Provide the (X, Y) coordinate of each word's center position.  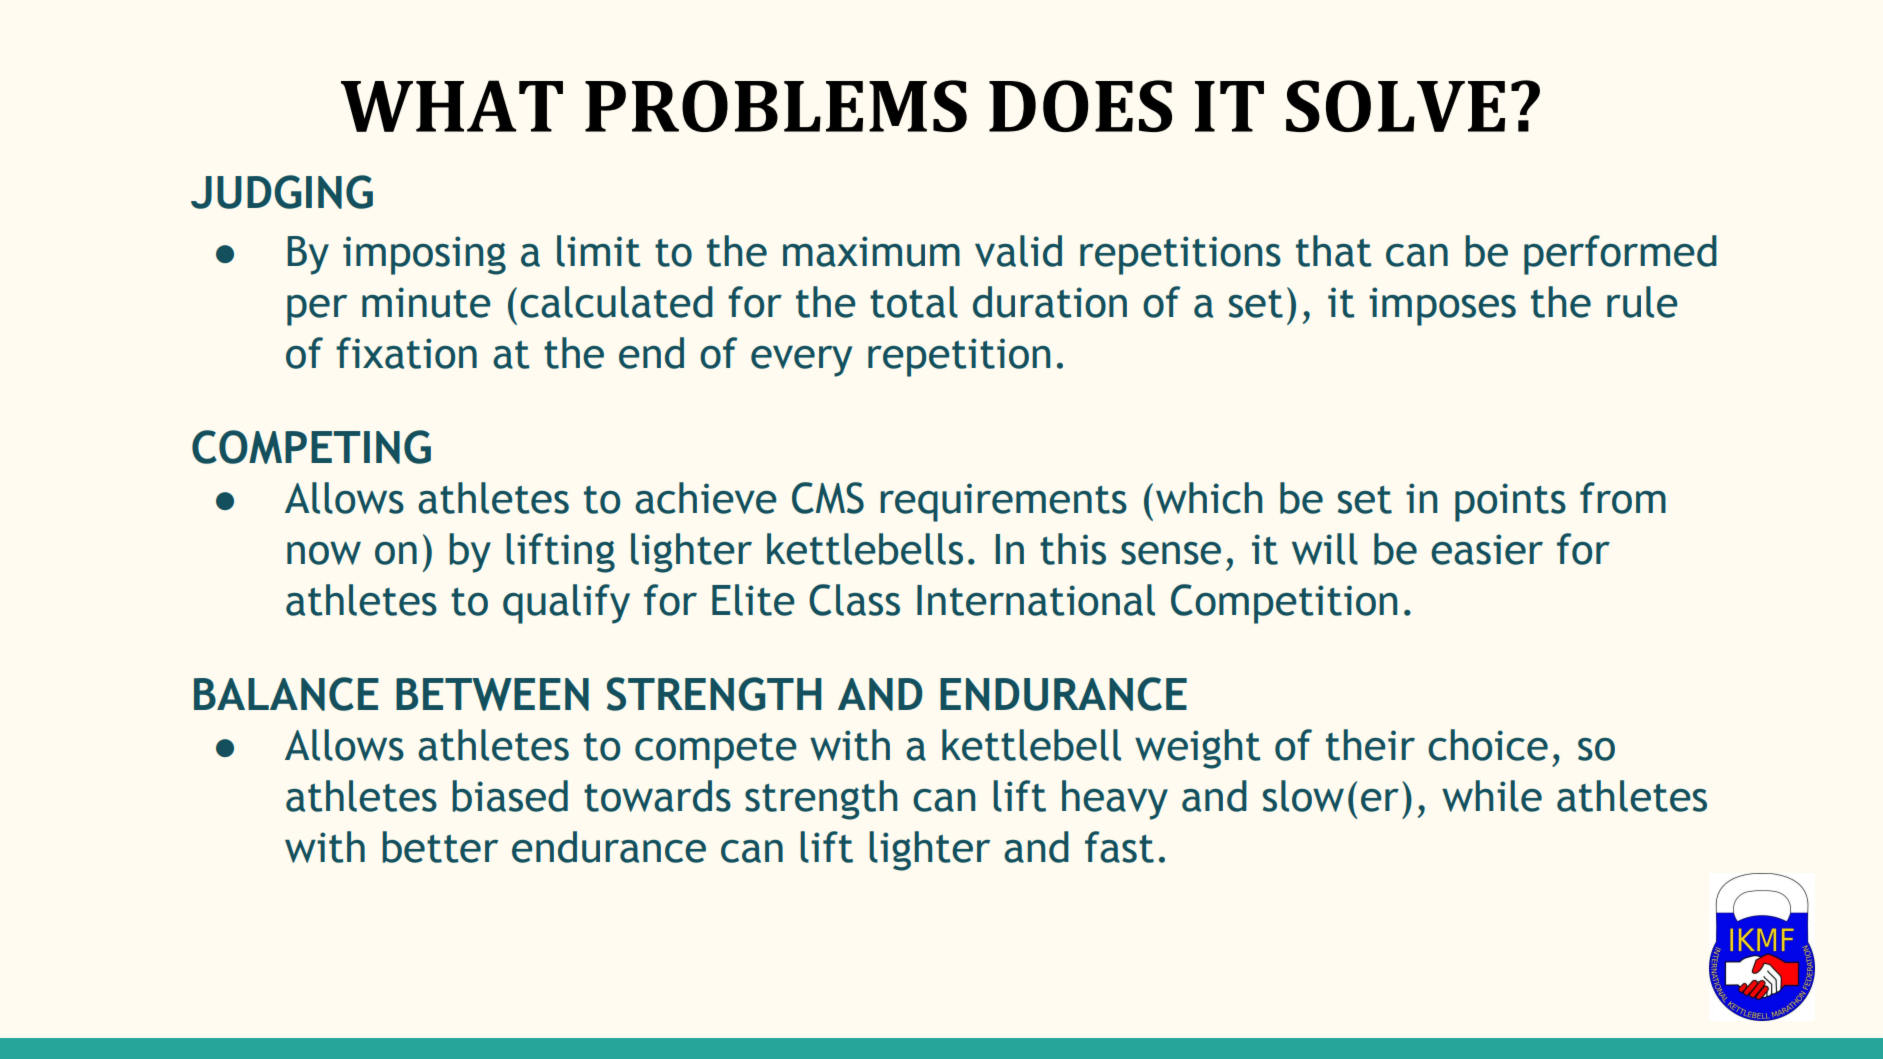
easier (1487, 549)
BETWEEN (492, 694)
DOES (1080, 106)
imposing (424, 255)
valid (1018, 251)
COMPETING (311, 447)
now (324, 553)
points (1510, 502)
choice (1488, 745)
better (440, 847)
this (1073, 549)
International (1036, 600)
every (801, 361)
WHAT (452, 106)
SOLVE (1395, 106)
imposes (1442, 306)
